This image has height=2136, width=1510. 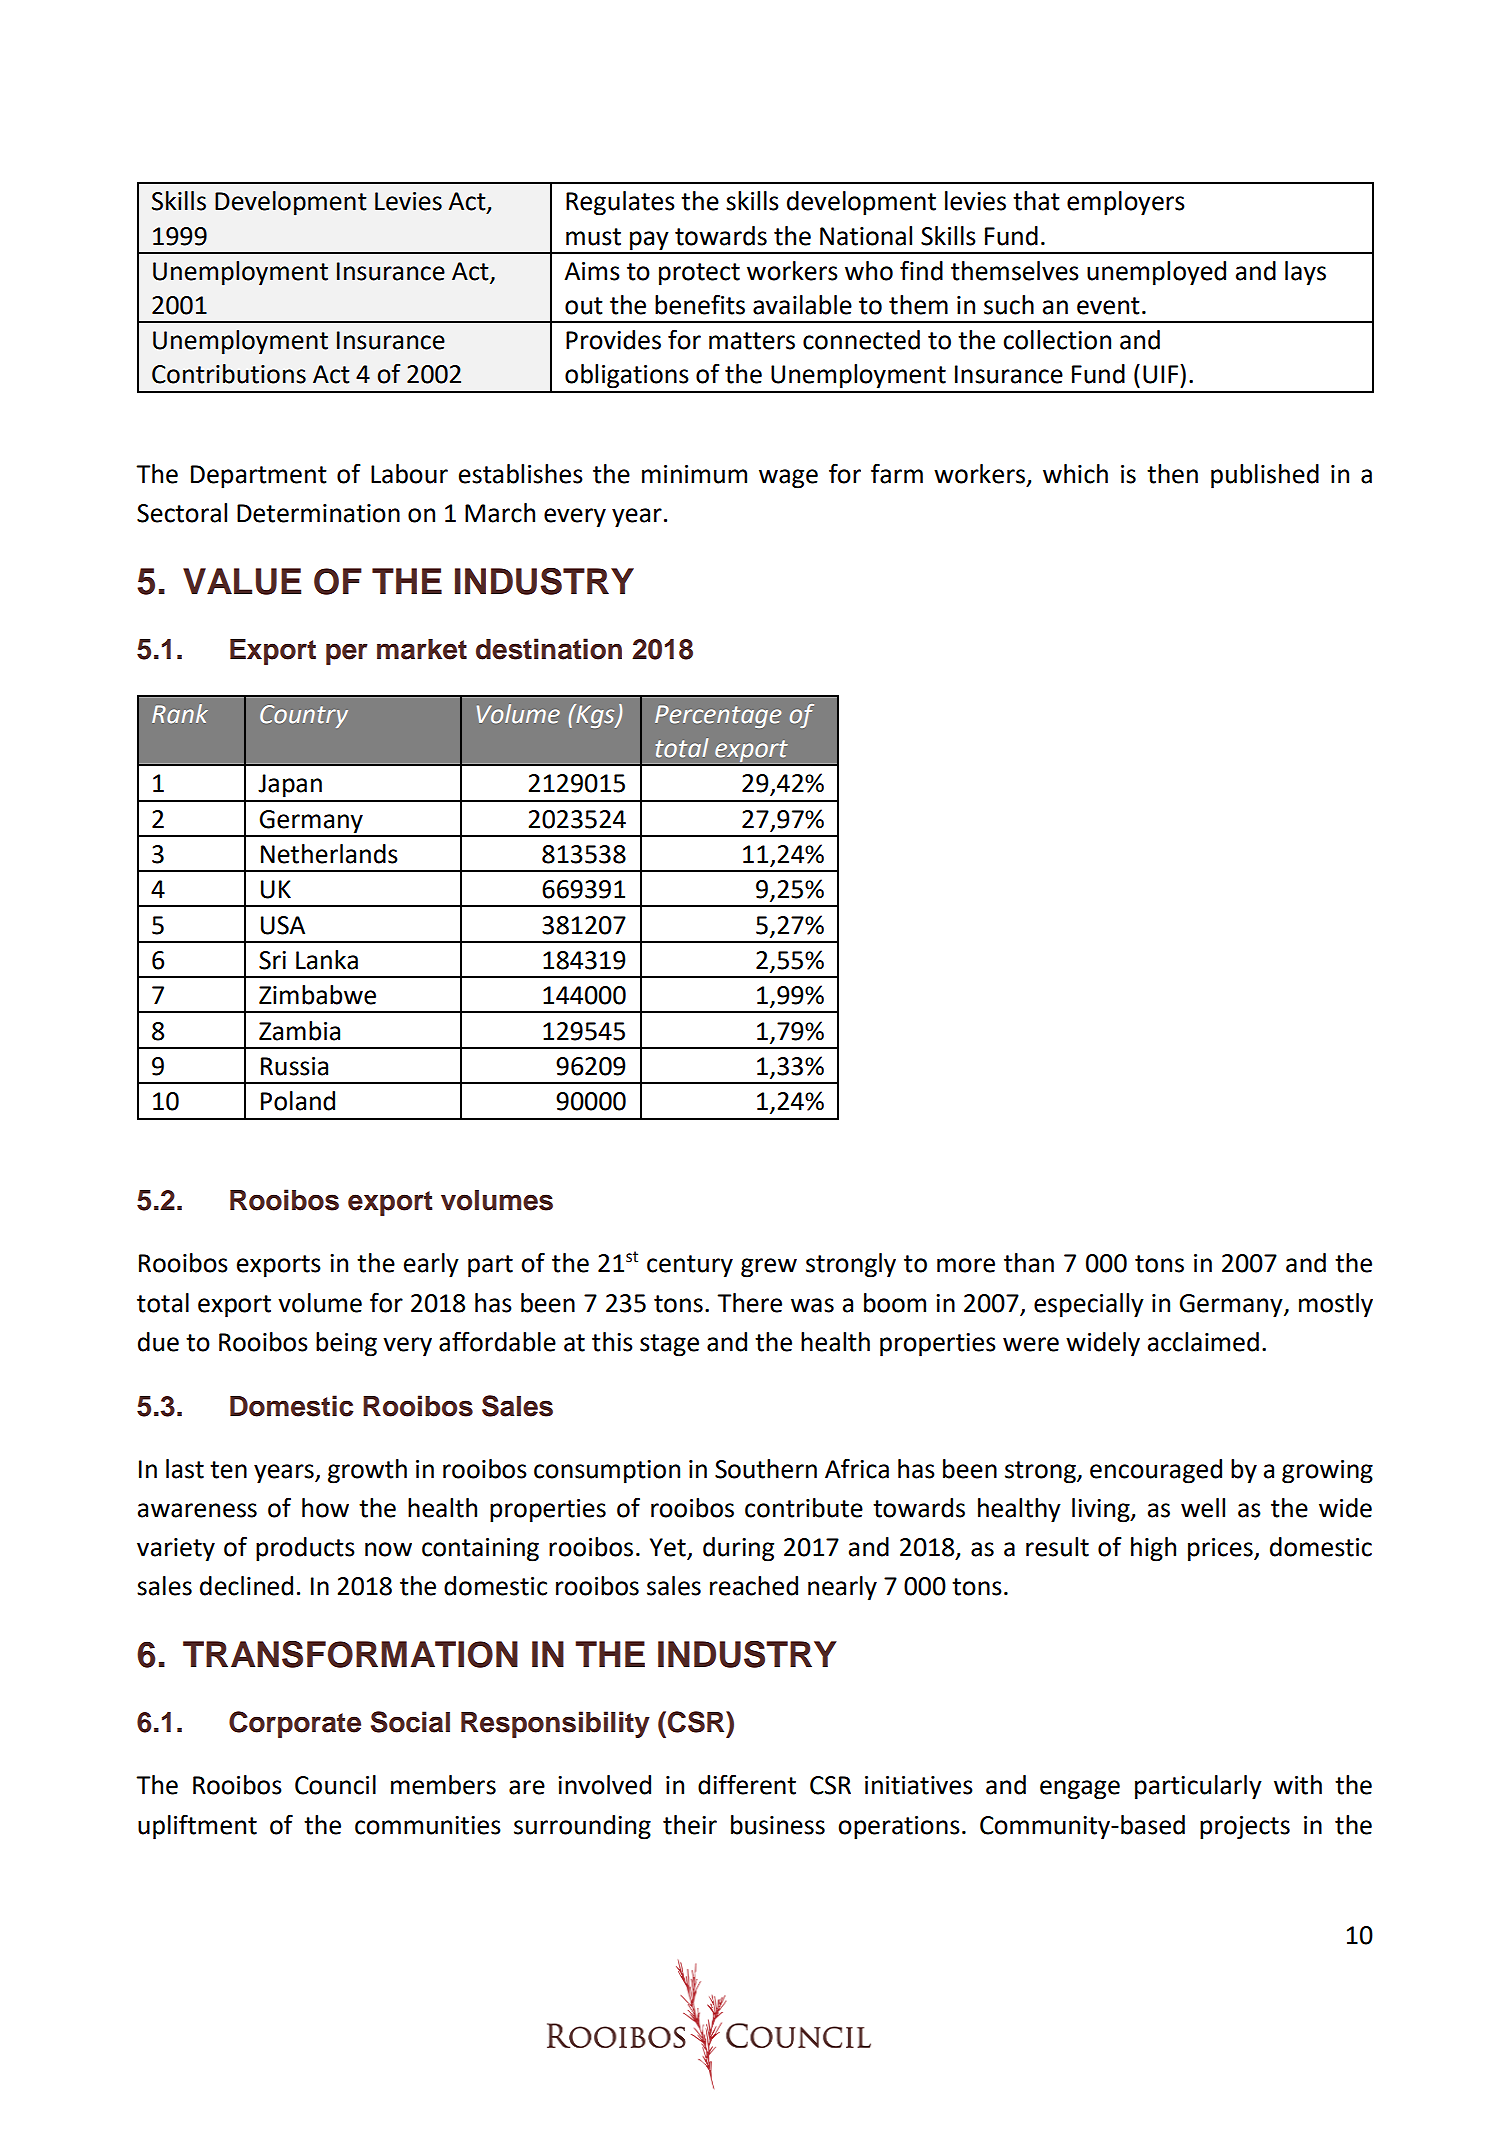 I want to click on acclaimed, so click(x=1203, y=1342).
